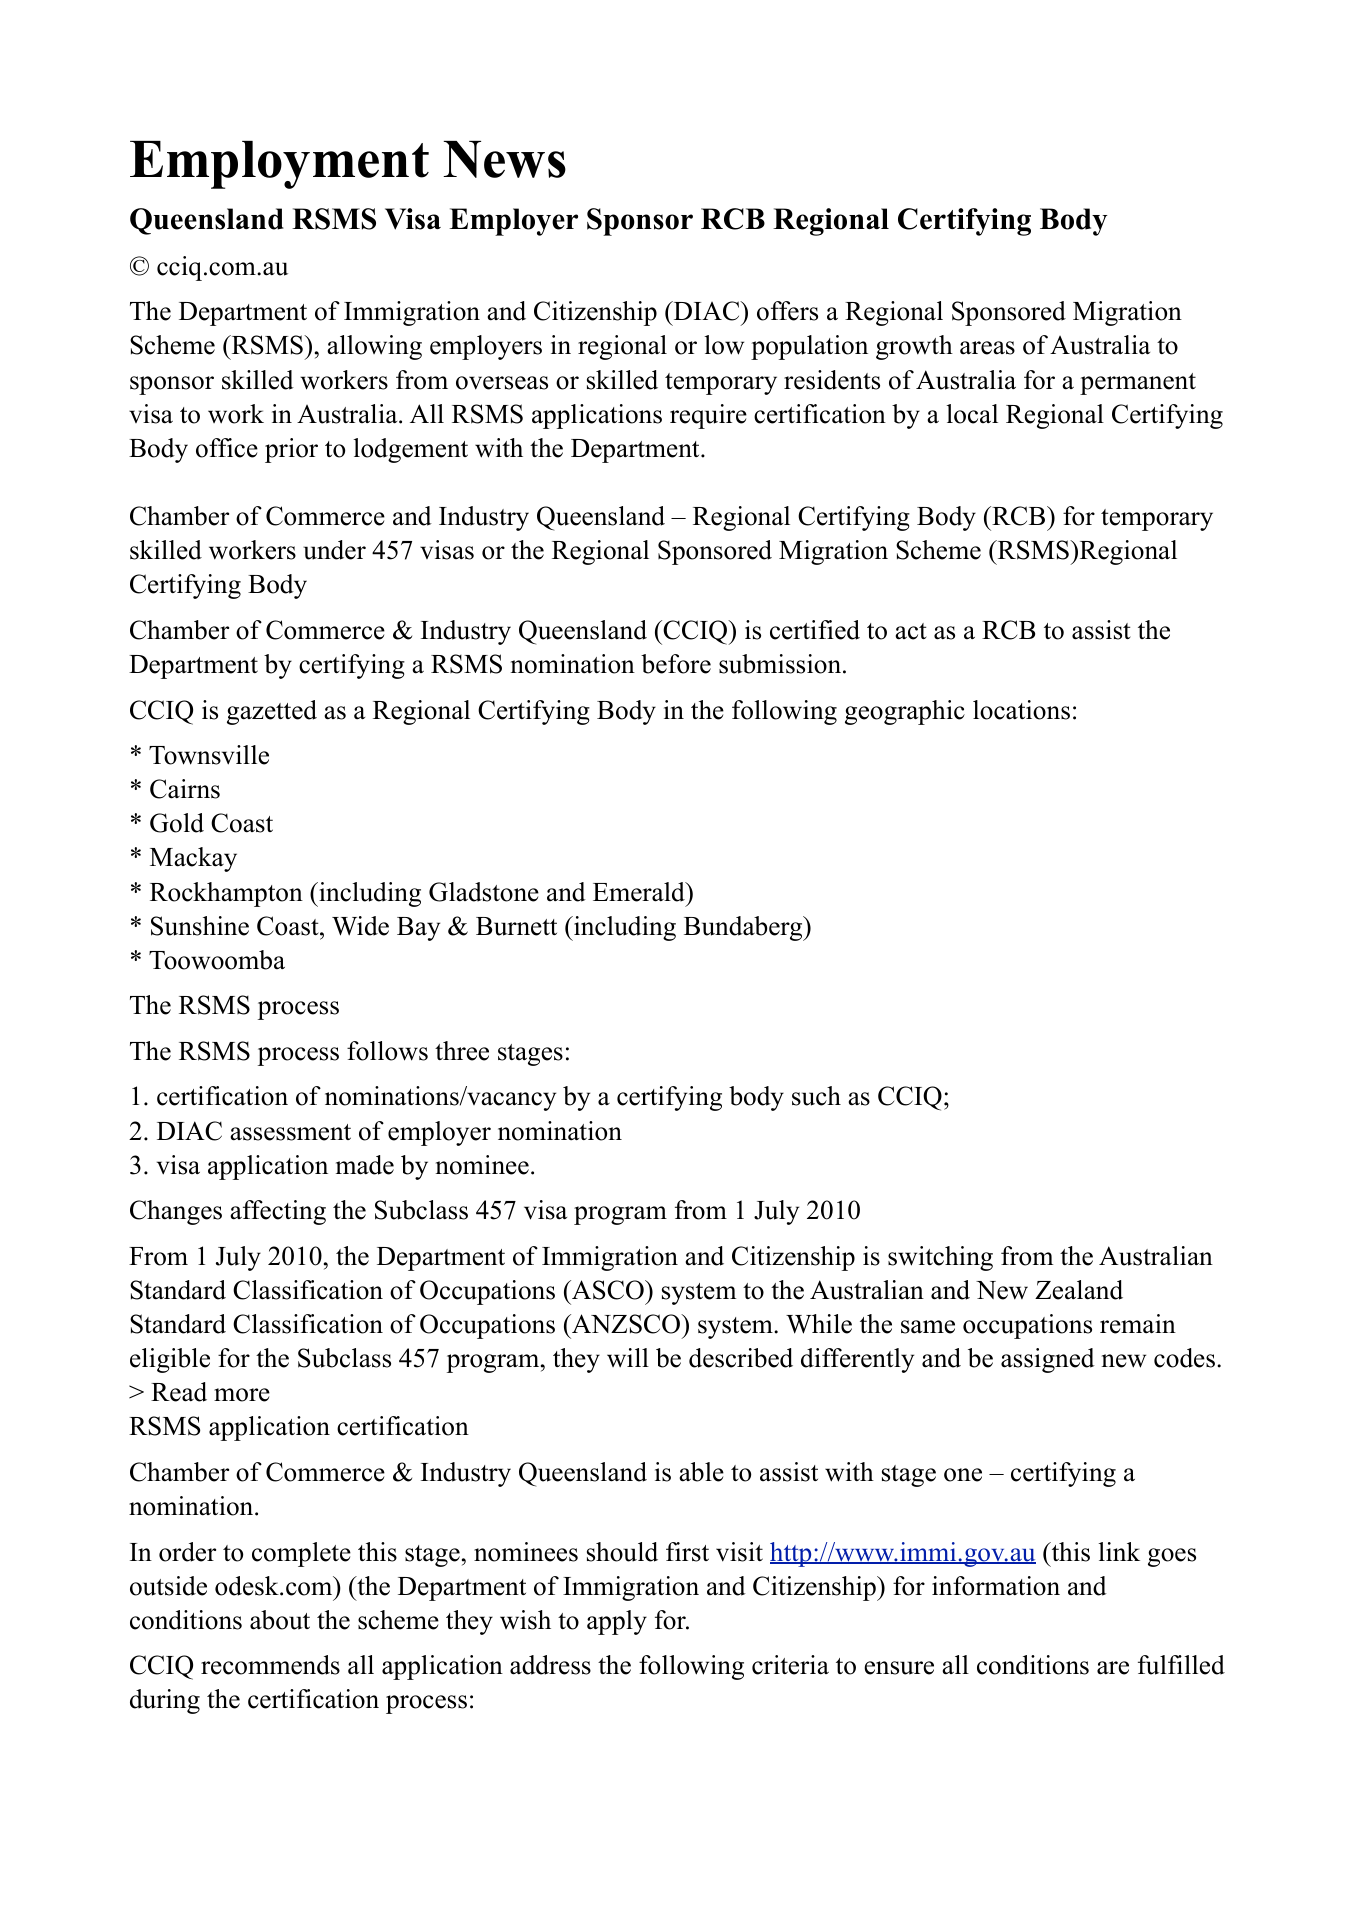  Describe the element at coordinates (1021, 710) in the screenshot. I see `locations` at that location.
